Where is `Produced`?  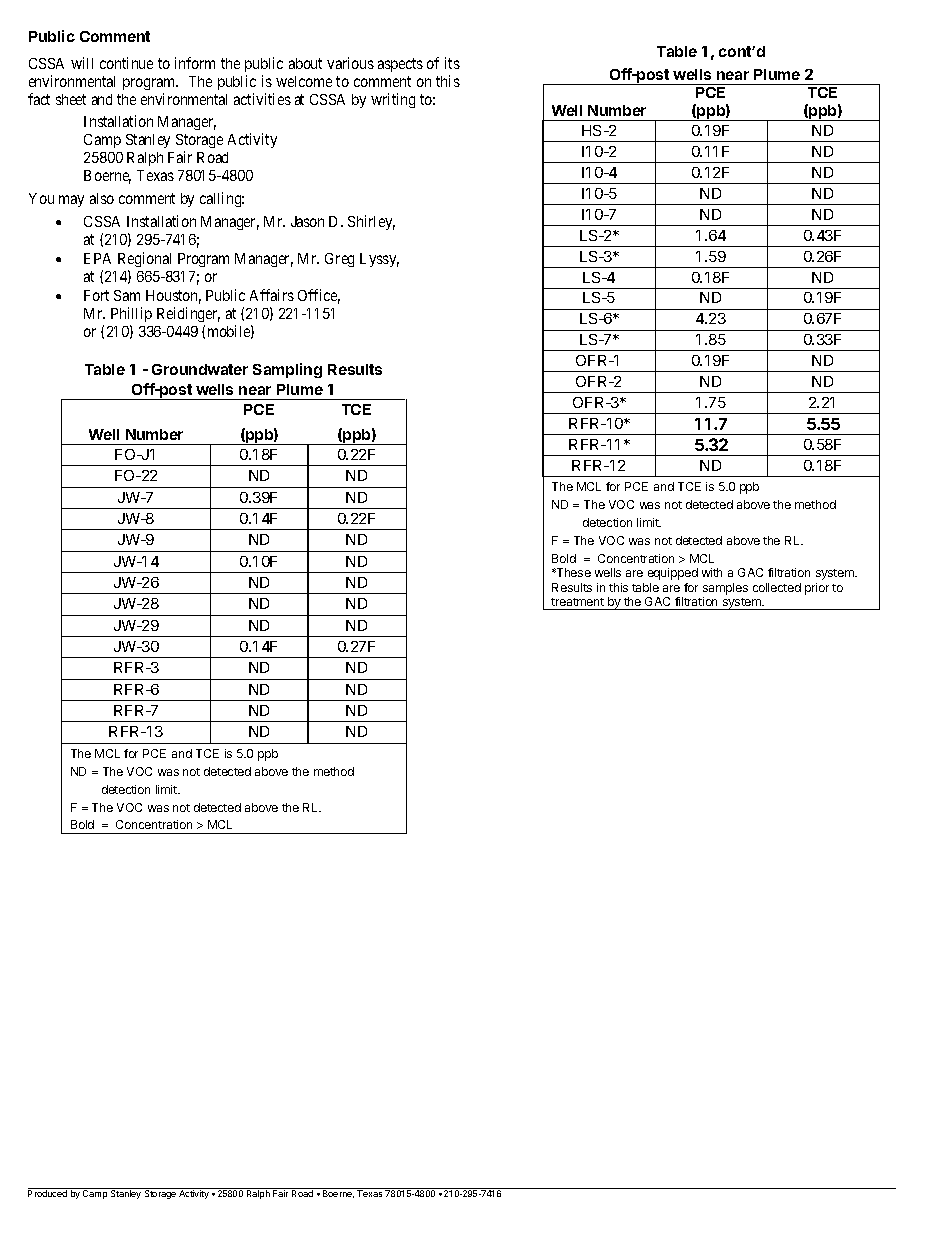
Produced is located at coordinates (49, 1192).
